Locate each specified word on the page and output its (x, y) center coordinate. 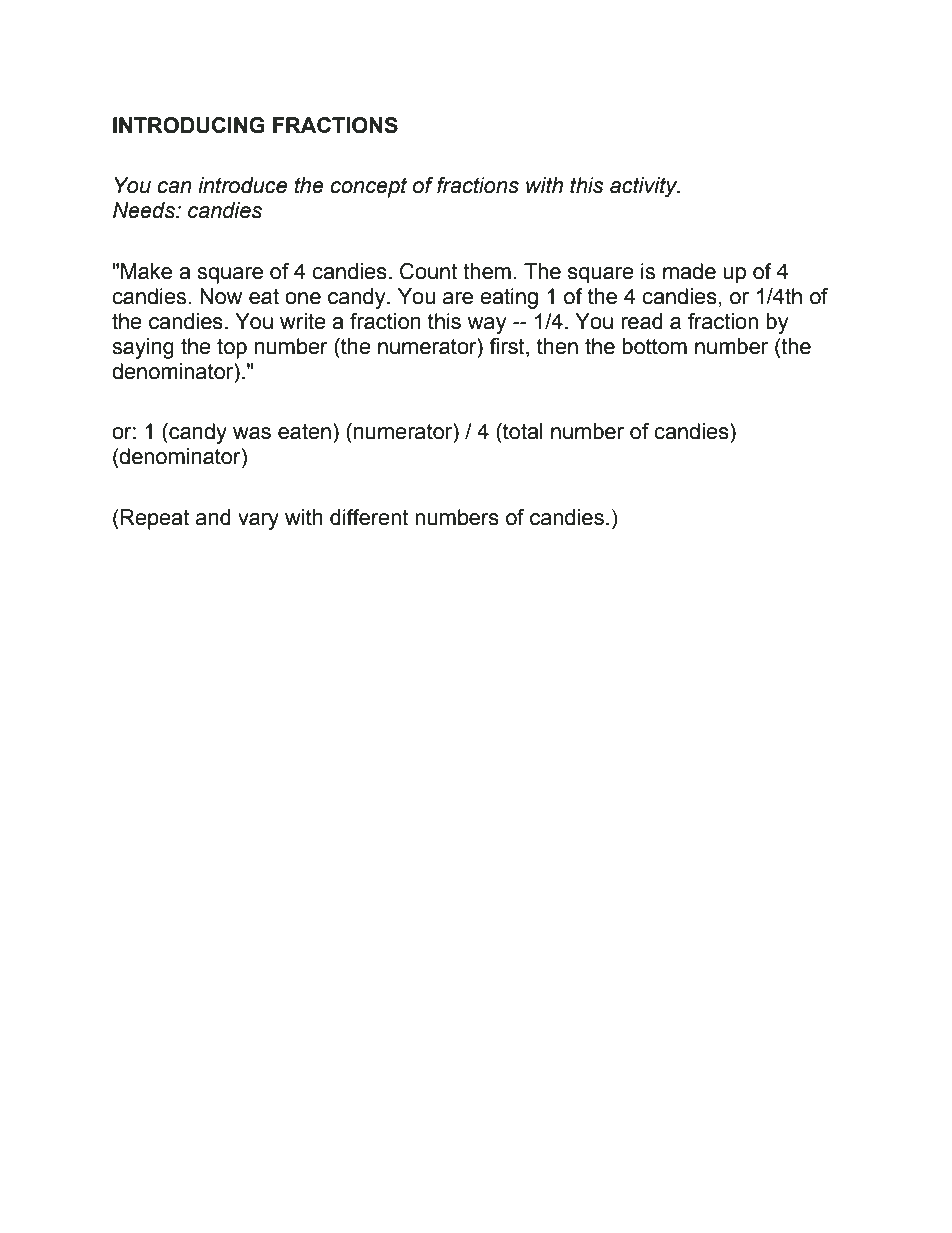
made (689, 271)
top (232, 348)
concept (368, 187)
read (642, 321)
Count (429, 271)
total (522, 431)
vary (258, 521)
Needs (145, 210)
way (487, 325)
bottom (654, 346)
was (252, 433)
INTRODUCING (189, 125)
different (369, 517)
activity (645, 187)
